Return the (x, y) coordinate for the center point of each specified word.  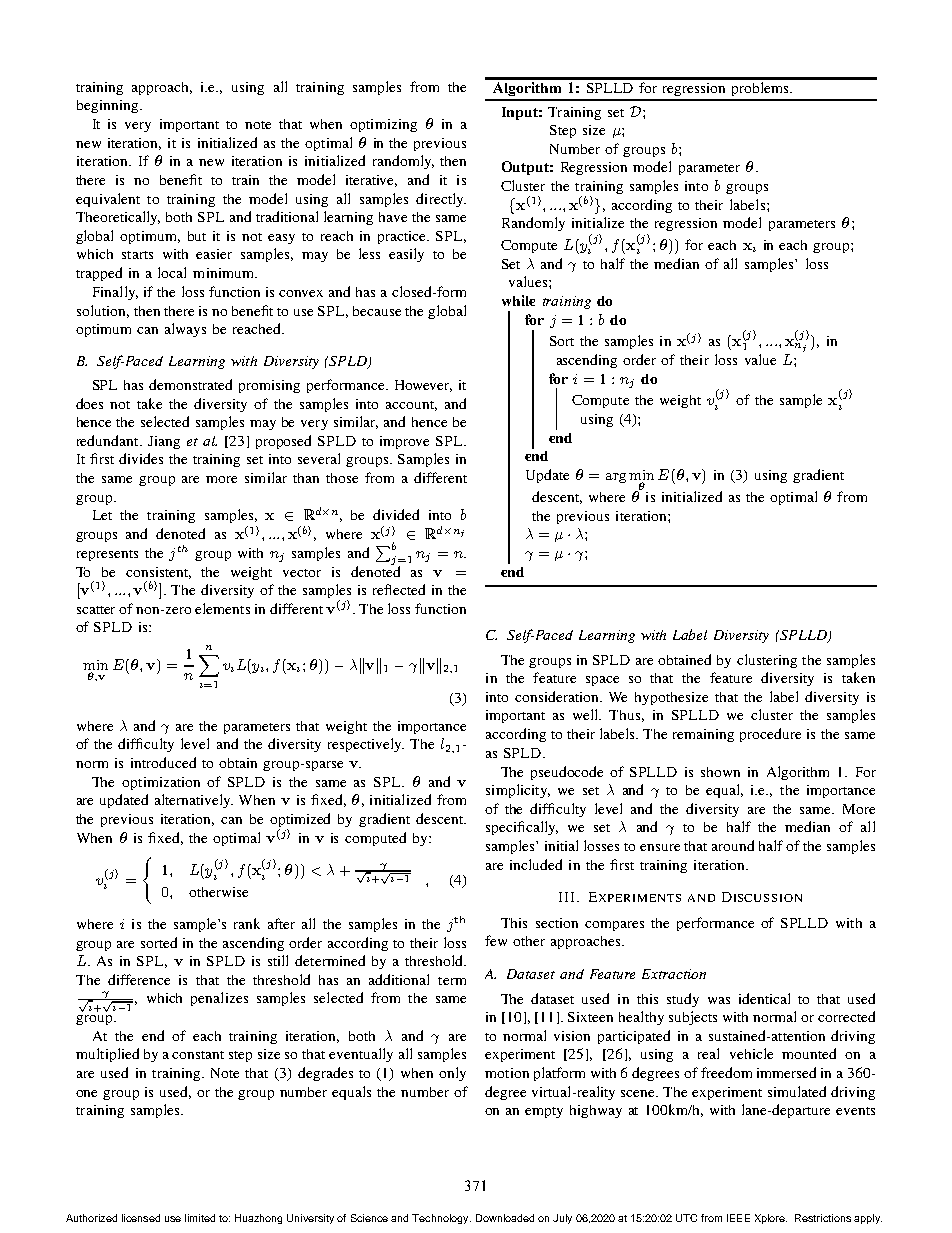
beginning (107, 106)
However (423, 386)
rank (247, 923)
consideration (558, 696)
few (496, 940)
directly (441, 200)
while (518, 300)
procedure (770, 735)
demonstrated (190, 384)
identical (764, 998)
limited (200, 1218)
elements (222, 608)
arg (616, 478)
